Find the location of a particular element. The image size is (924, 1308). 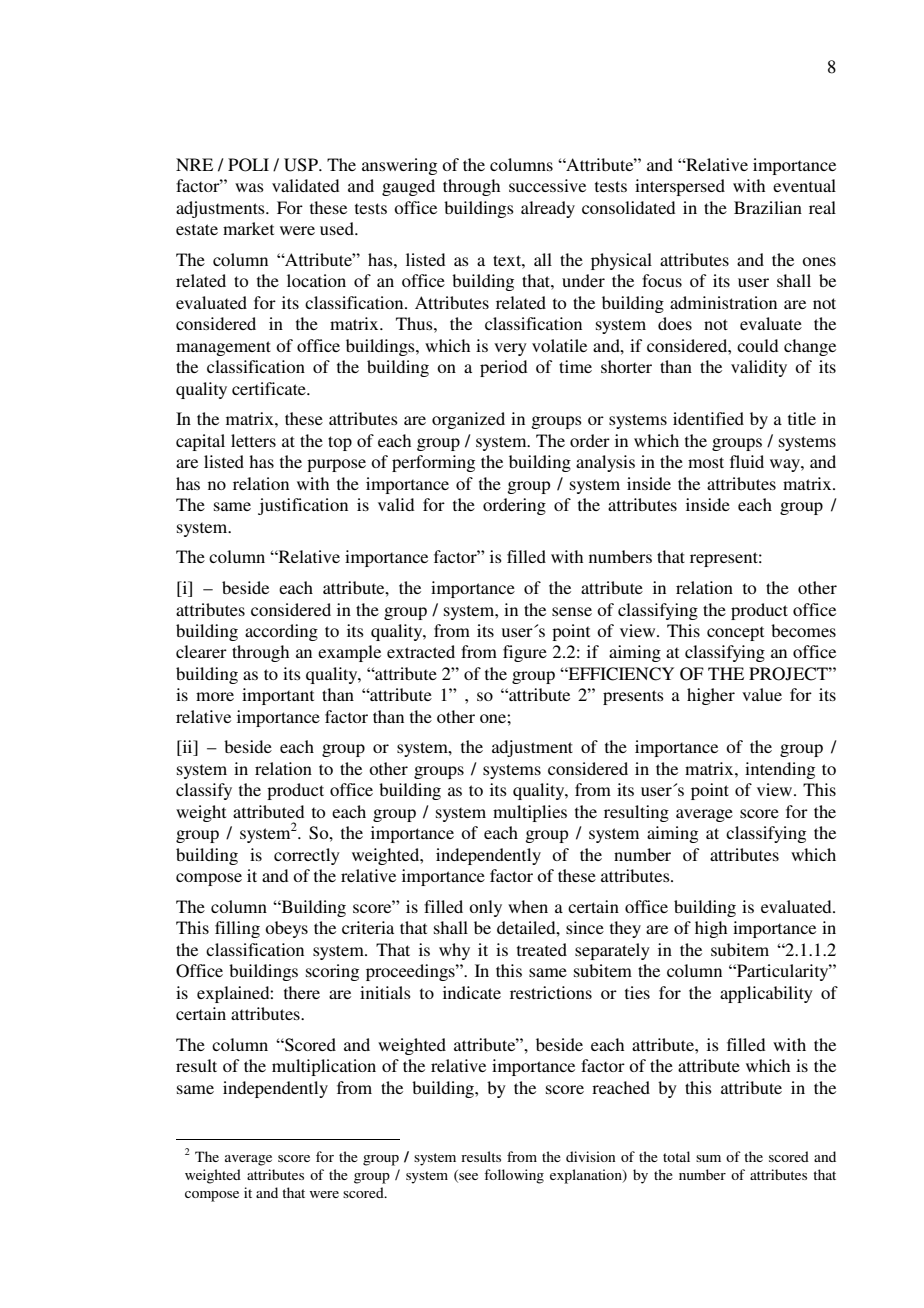

sum is located at coordinates (708, 1158).
